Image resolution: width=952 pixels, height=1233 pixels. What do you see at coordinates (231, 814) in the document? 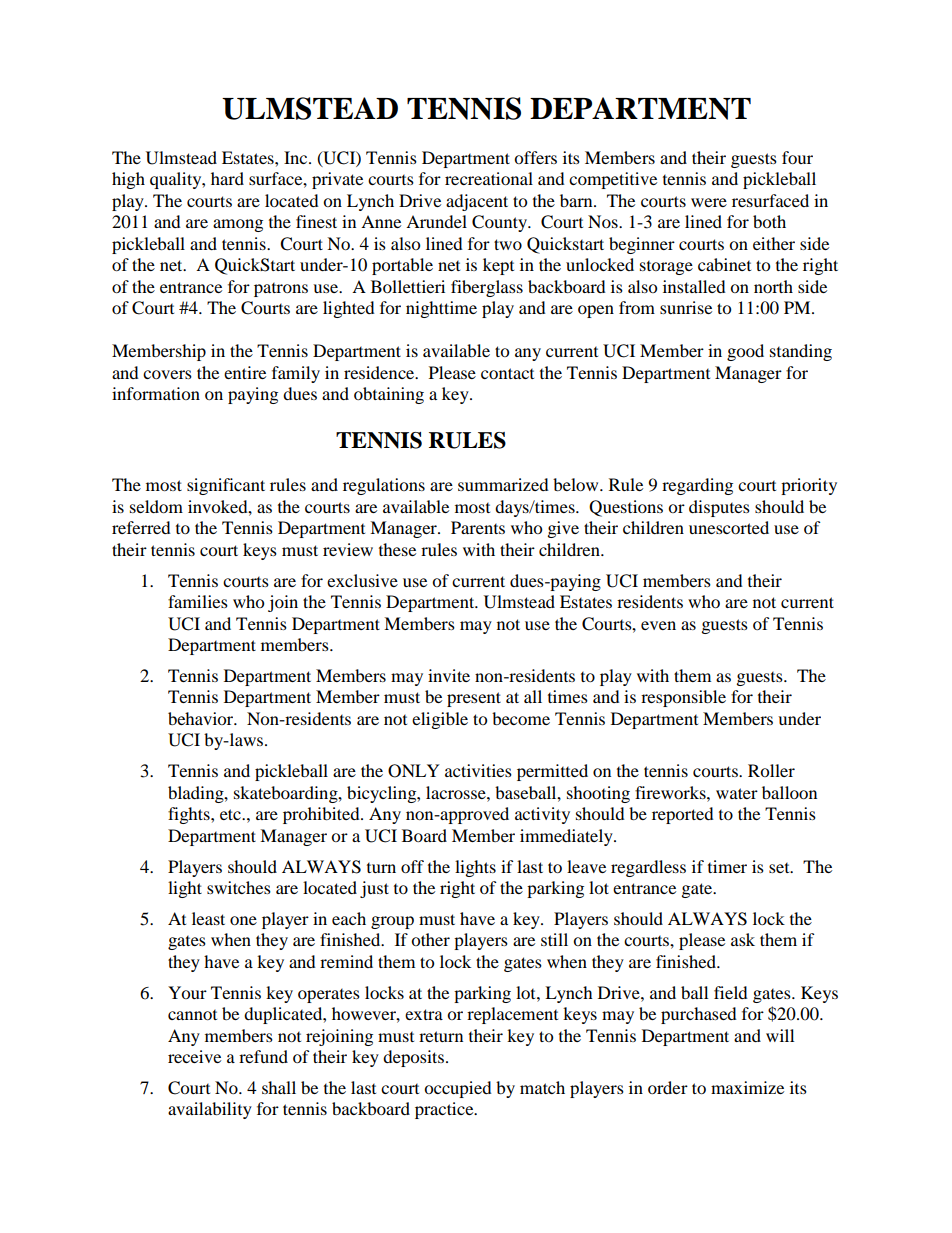
I see `etc` at bounding box center [231, 814].
